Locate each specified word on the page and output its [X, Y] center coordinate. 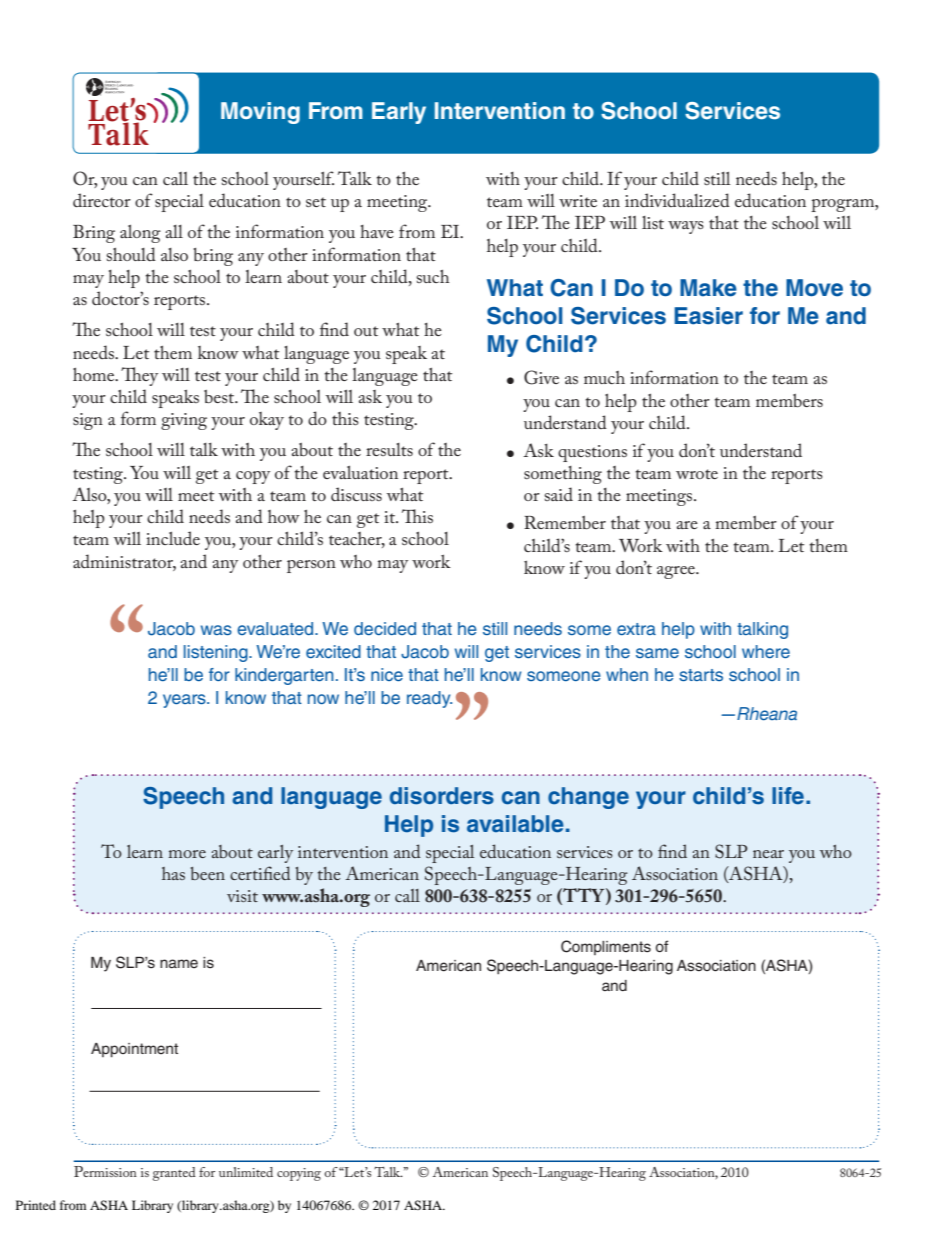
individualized [677, 200]
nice [387, 674]
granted [174, 1174]
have [377, 231]
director [102, 200]
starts [701, 675]
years [185, 701]
